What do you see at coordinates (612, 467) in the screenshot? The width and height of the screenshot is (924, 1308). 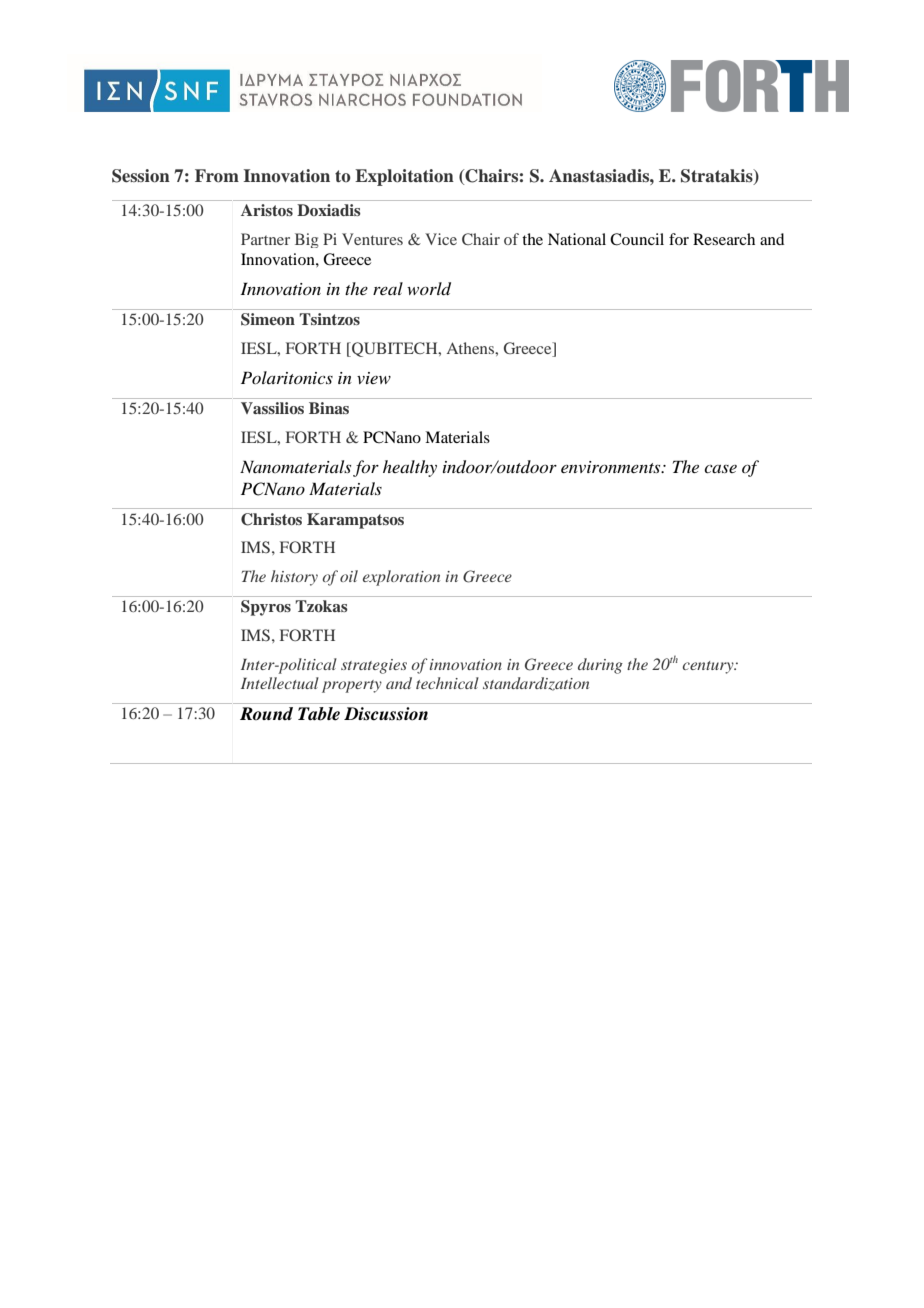 I see `environments` at bounding box center [612, 467].
